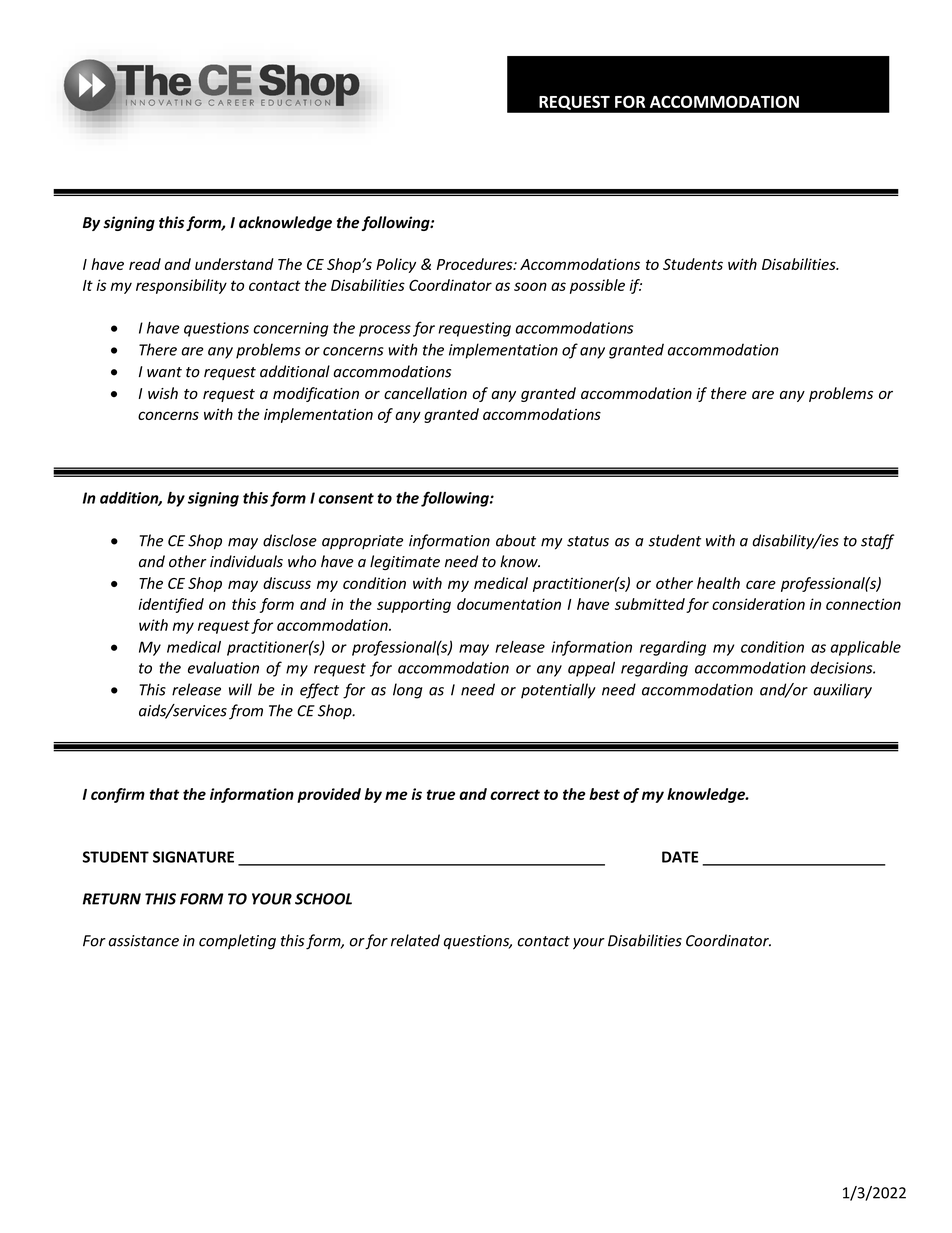  I want to click on about, so click(516, 540).
